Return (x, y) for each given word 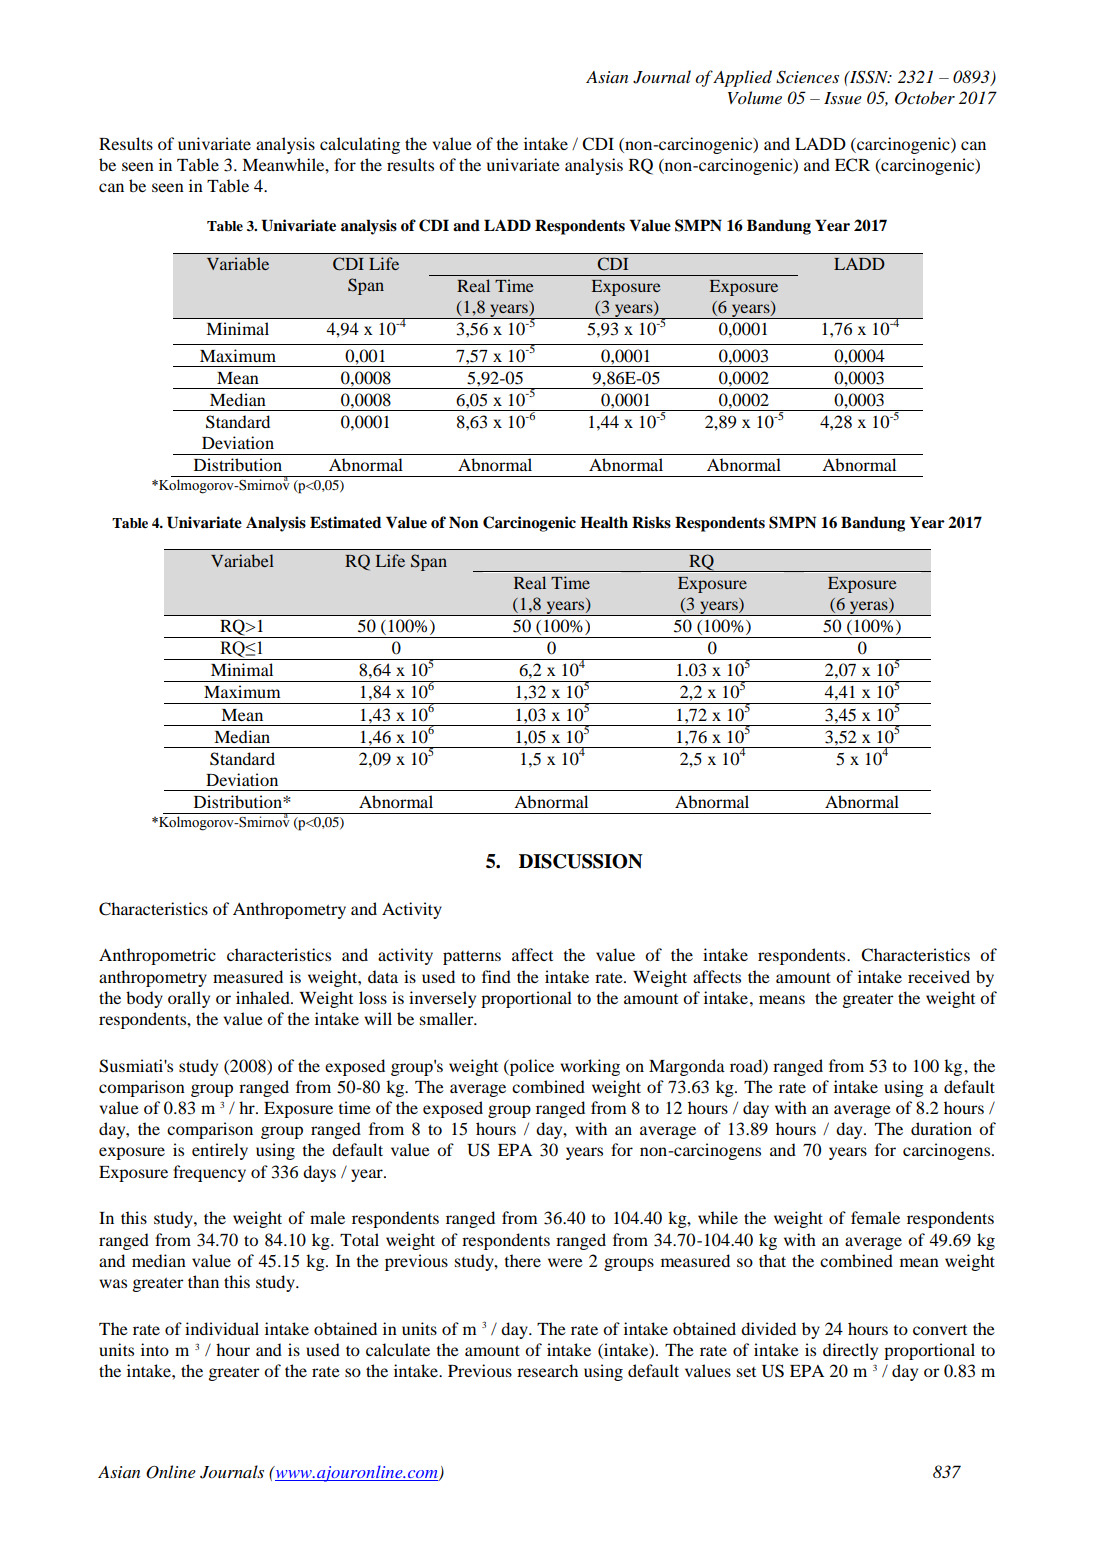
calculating (360, 145)
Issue (843, 98)
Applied (742, 78)
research (547, 1370)
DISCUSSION (581, 861)
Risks (651, 522)
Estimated (345, 522)
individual (222, 1328)
